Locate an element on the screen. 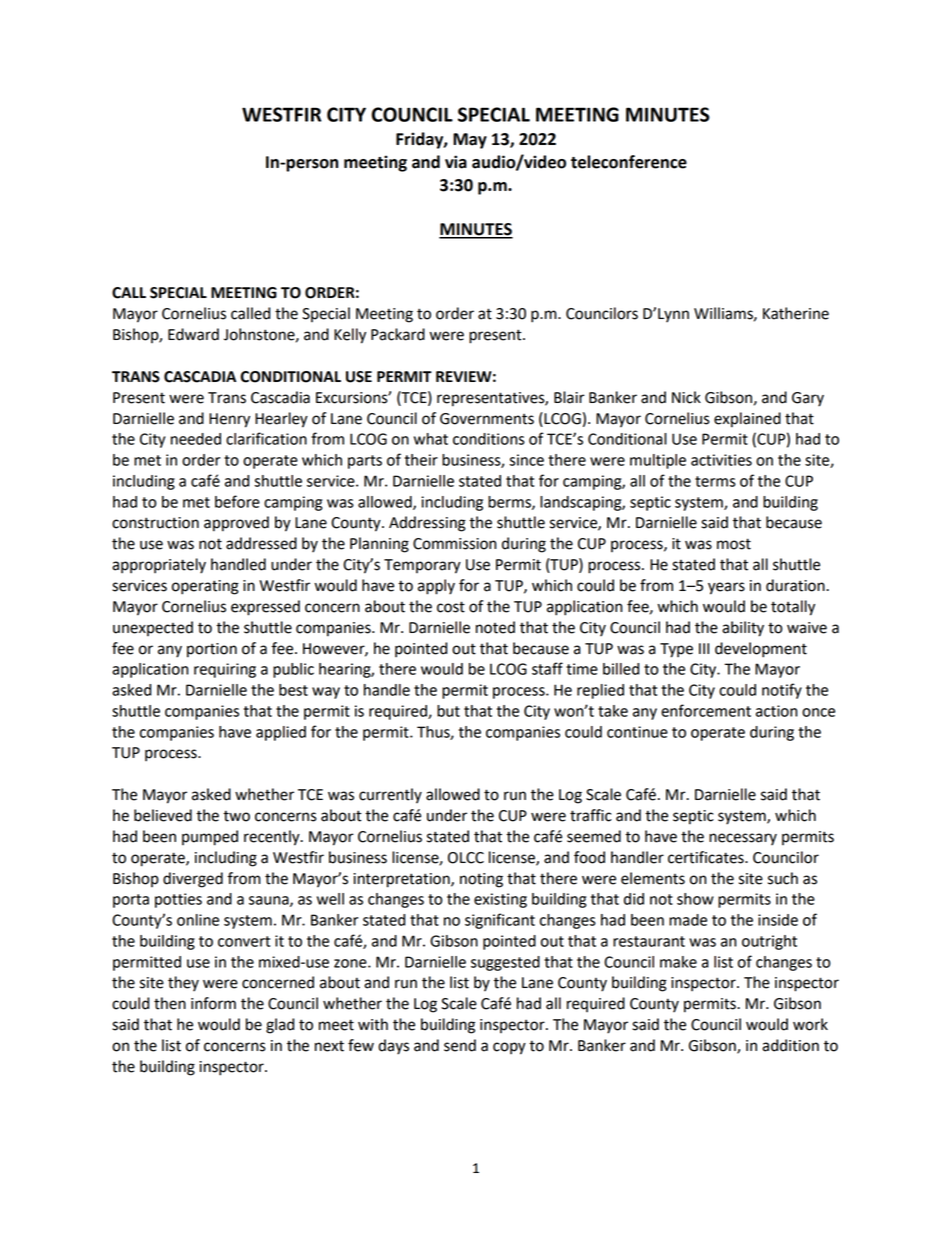 The height and width of the screenshot is (1233, 952). teleconference is located at coordinates (629, 162).
